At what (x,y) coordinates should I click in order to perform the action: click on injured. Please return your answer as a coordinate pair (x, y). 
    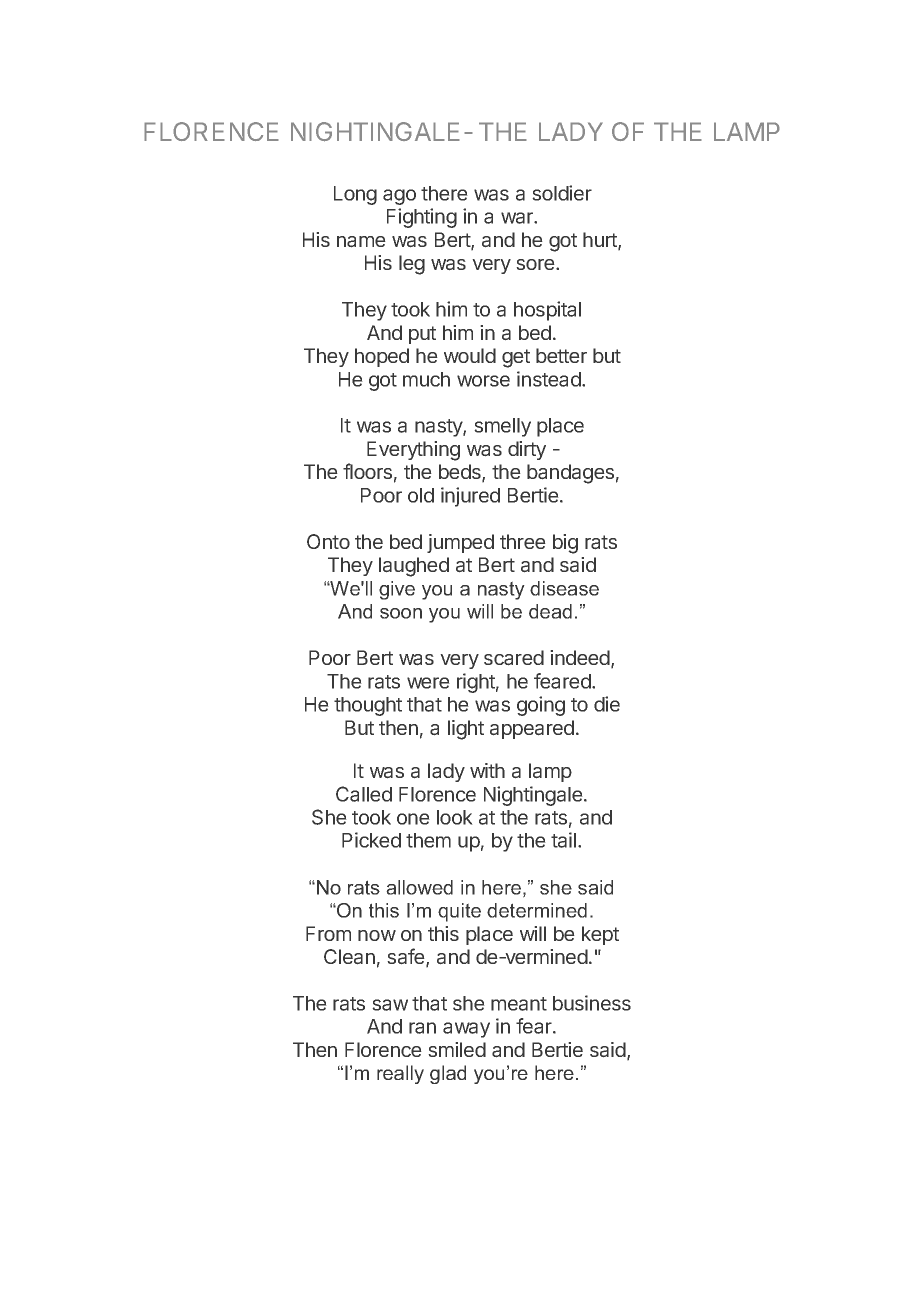
    Looking at the image, I should click on (470, 497).
